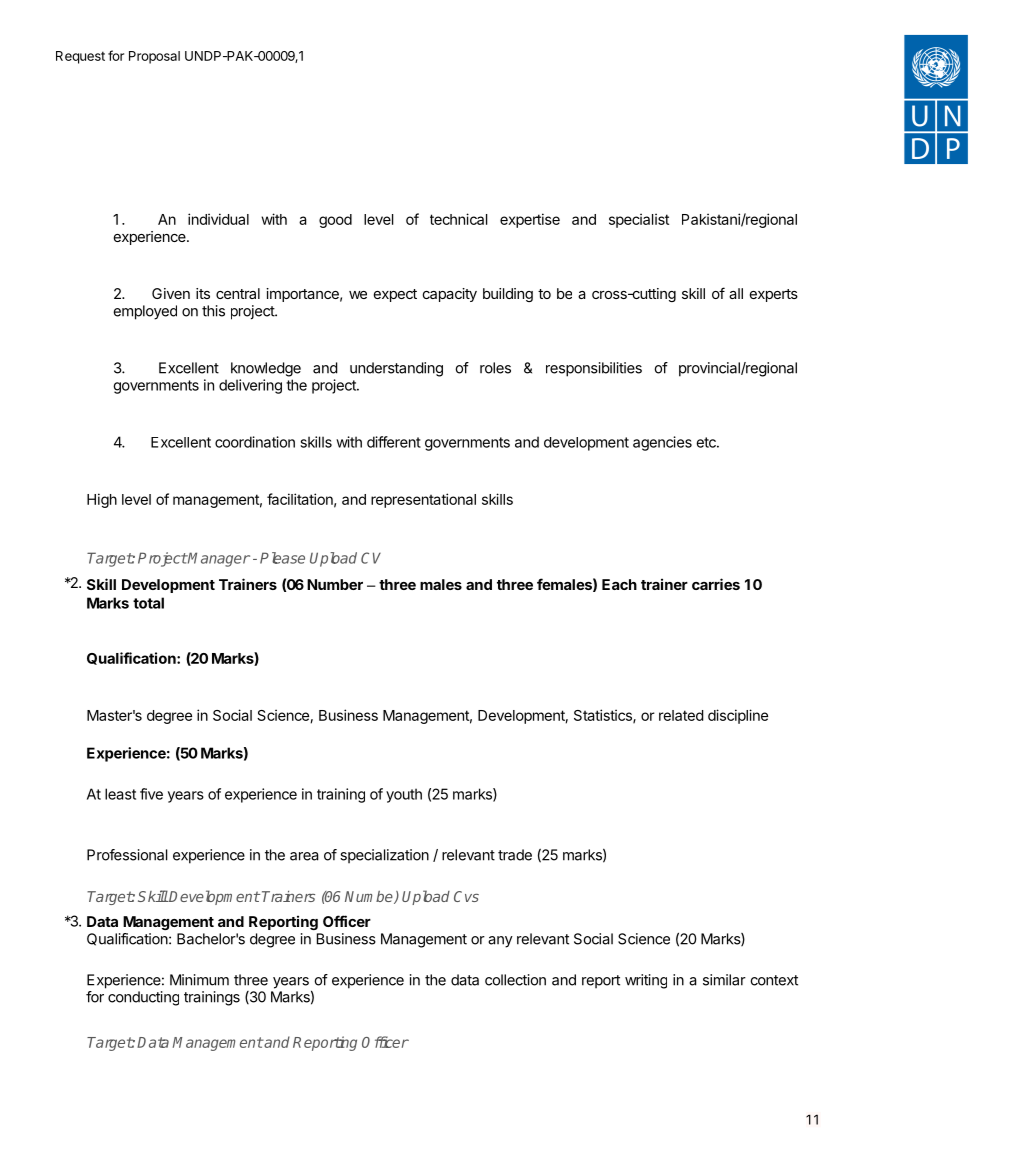 The image size is (1016, 1176). Describe the element at coordinates (199, 980) in the screenshot. I see `Minimum` at that location.
